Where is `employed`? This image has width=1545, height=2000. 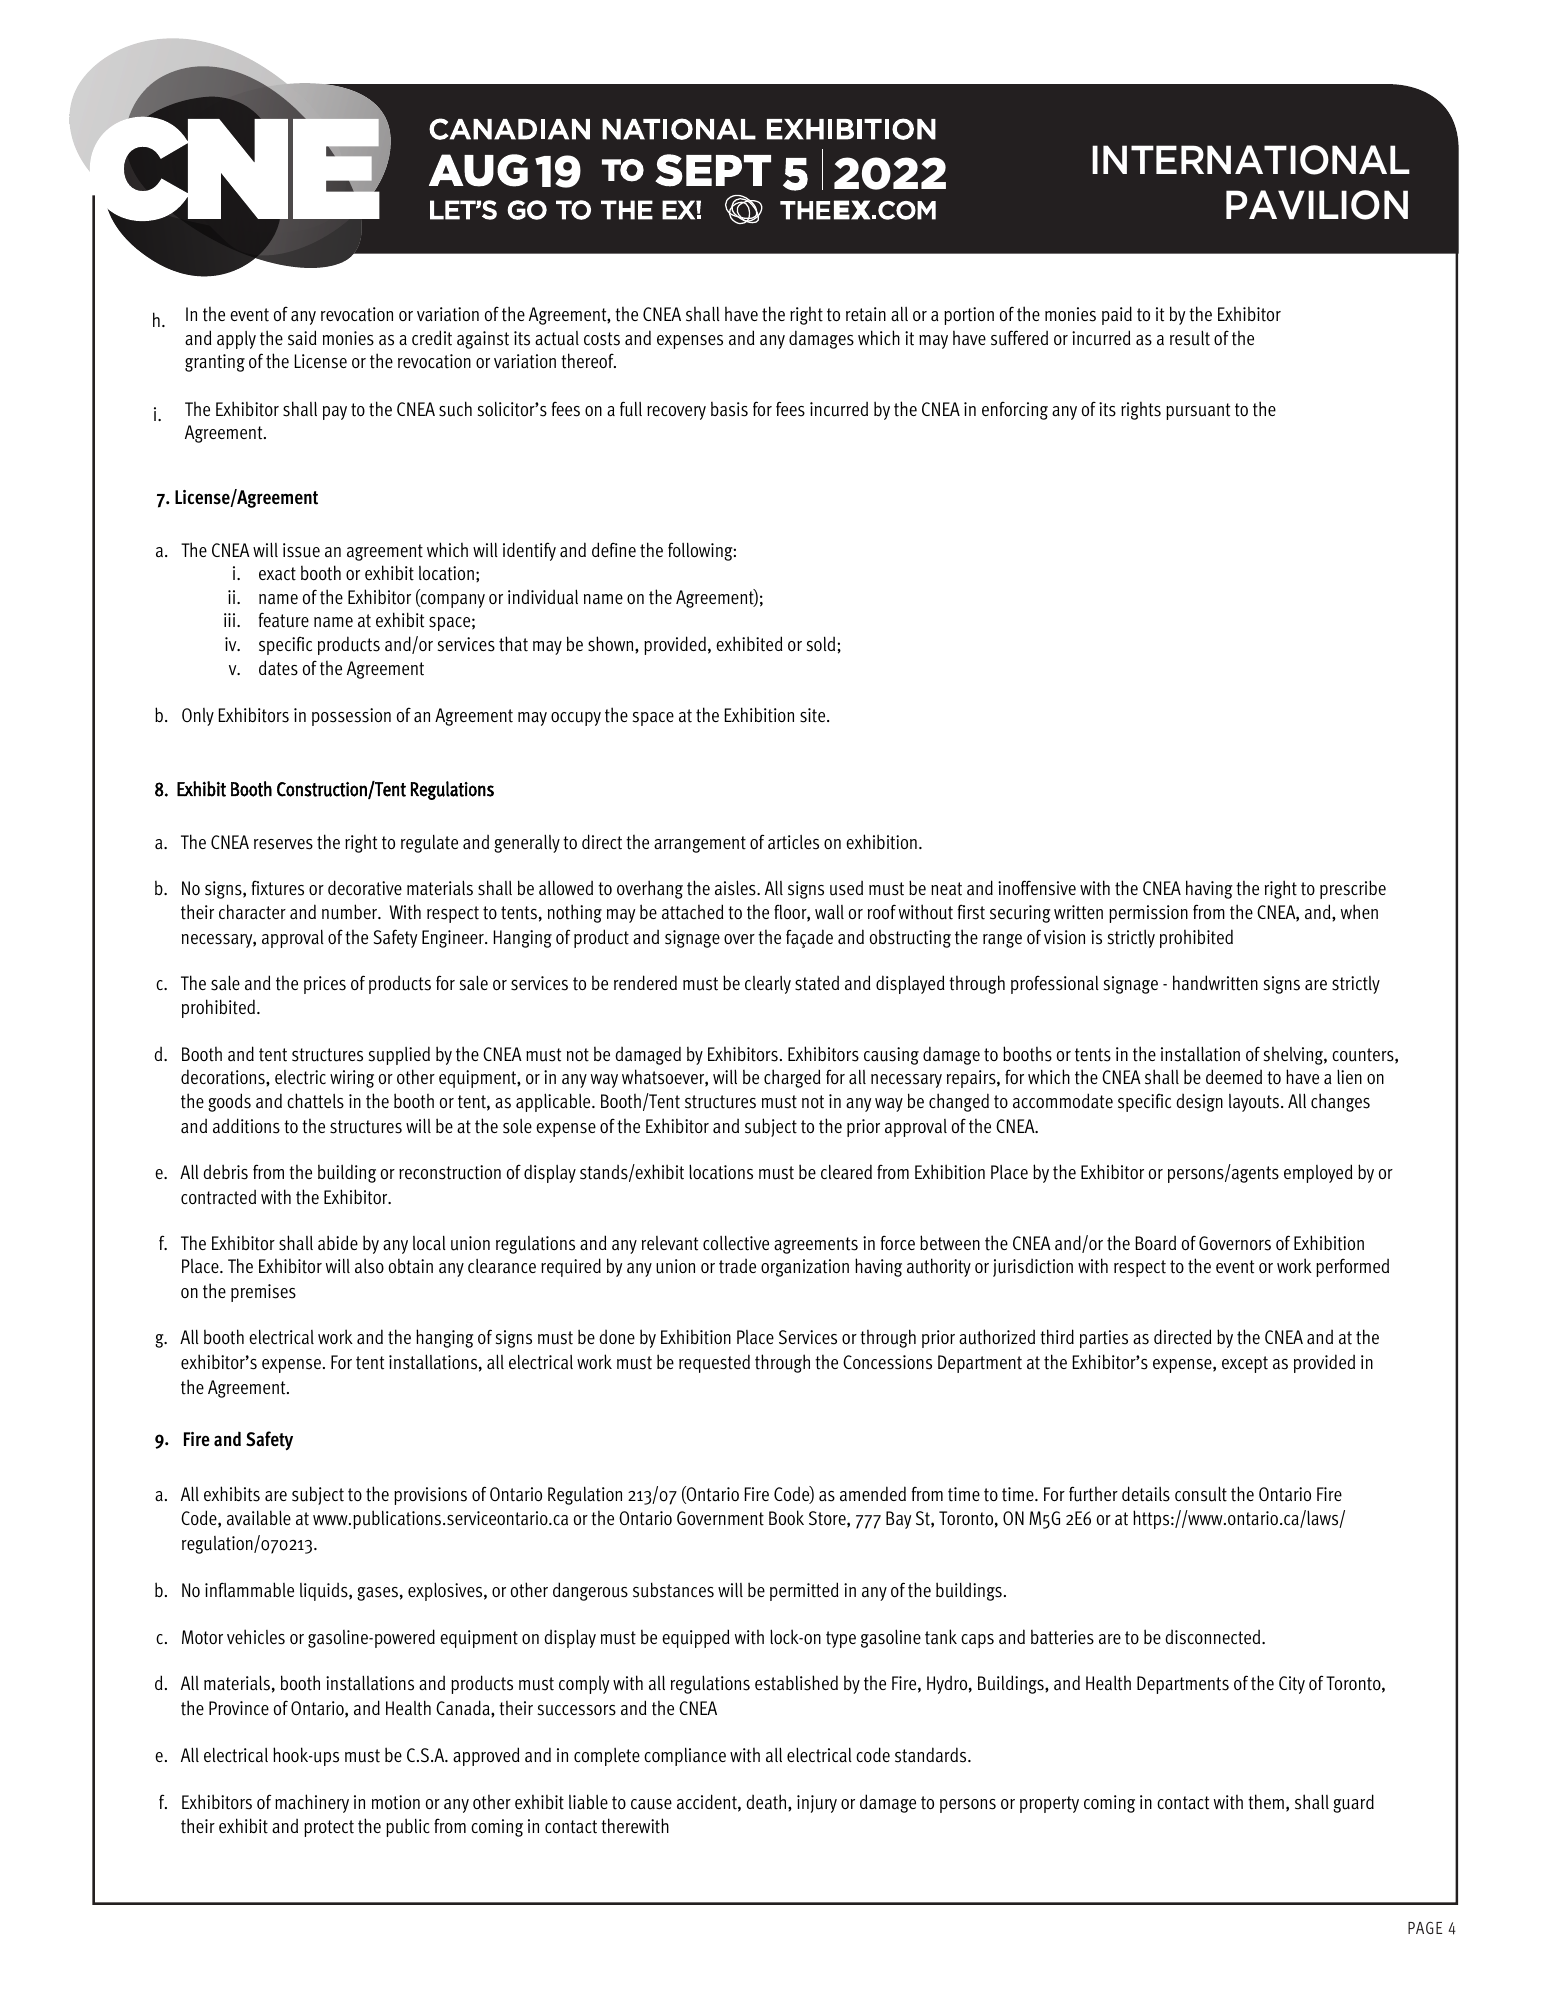 employed is located at coordinates (1318, 1173).
